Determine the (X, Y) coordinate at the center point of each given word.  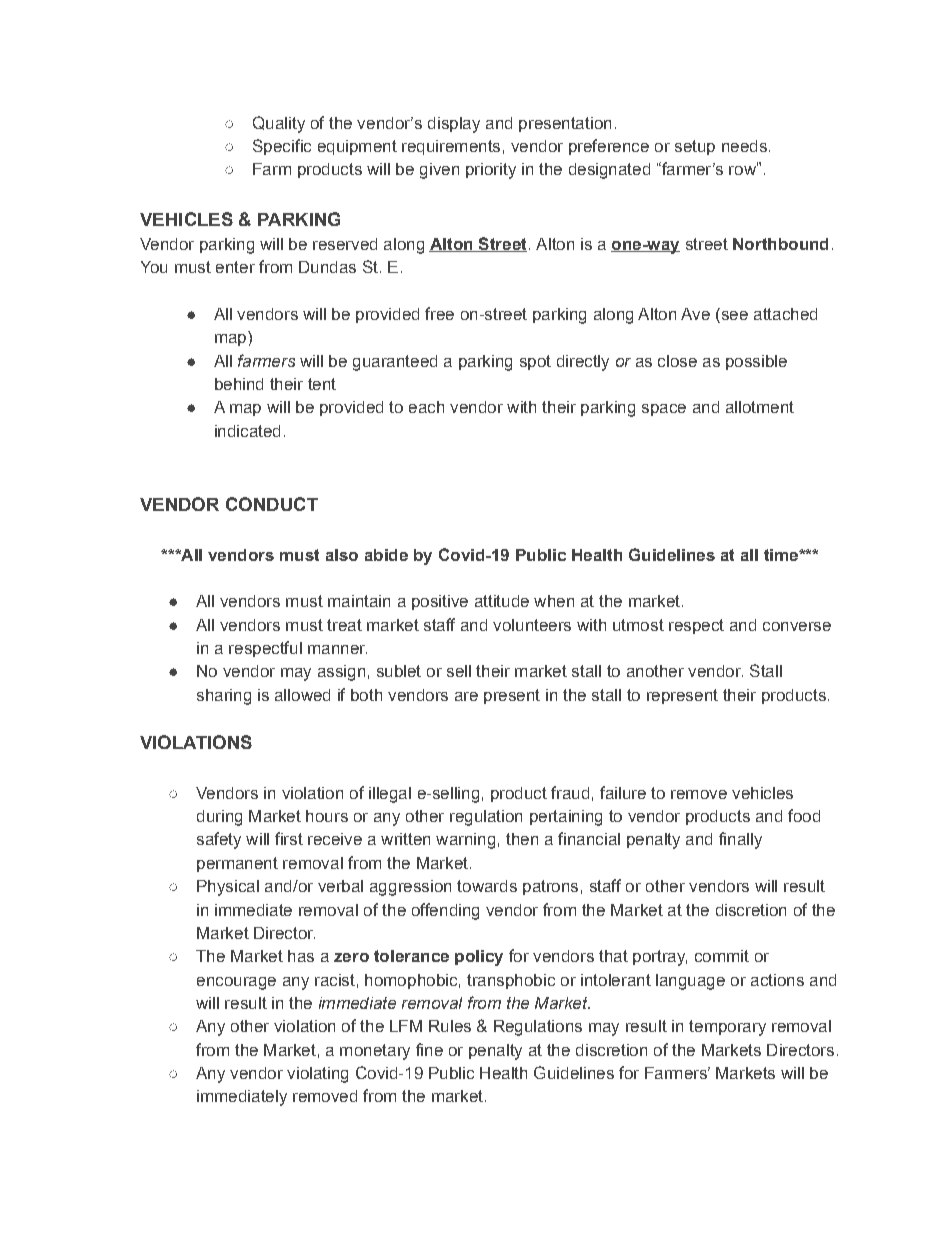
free (439, 313)
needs (744, 146)
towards (487, 886)
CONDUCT (272, 504)
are (466, 696)
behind (239, 384)
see (733, 315)
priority (491, 171)
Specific (282, 147)
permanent (237, 864)
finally (740, 840)
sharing (224, 697)
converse (797, 626)
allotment (760, 407)
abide (386, 555)
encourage (236, 983)
